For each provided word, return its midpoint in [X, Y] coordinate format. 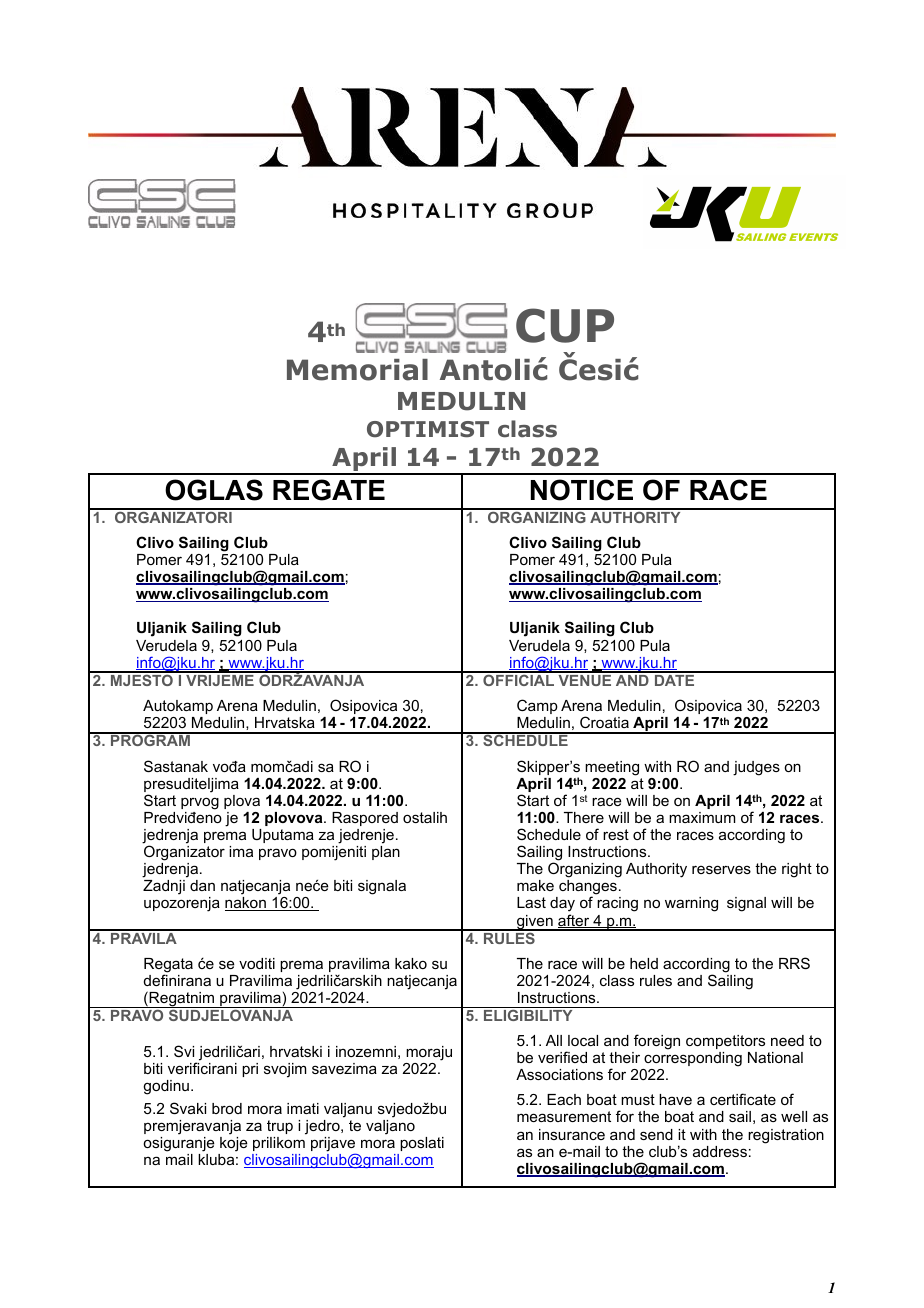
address [720, 1151]
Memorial [357, 370]
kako [411, 963]
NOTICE [582, 490]
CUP [565, 325]
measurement [564, 1116]
